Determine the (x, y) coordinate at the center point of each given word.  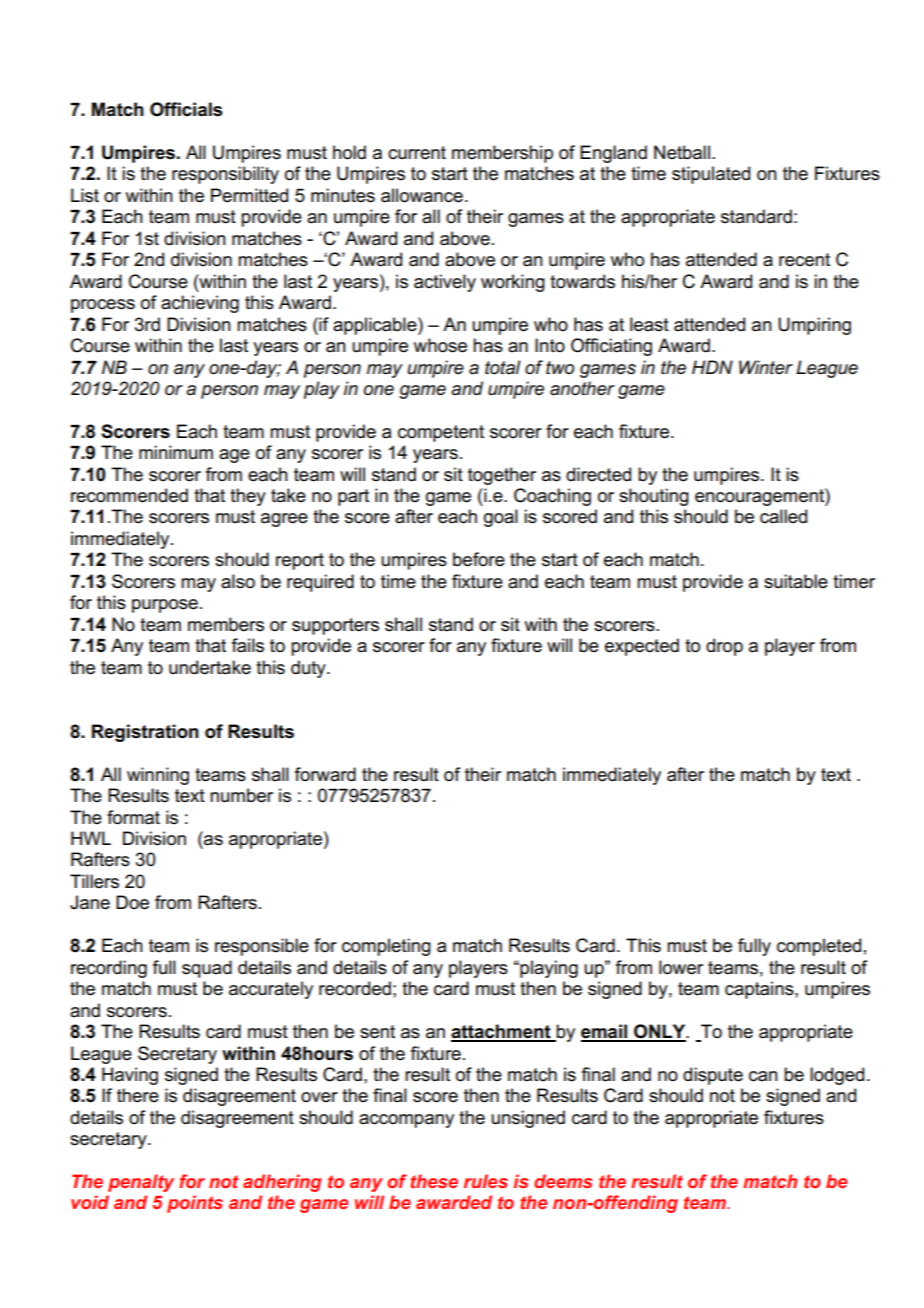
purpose (165, 606)
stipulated (711, 175)
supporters (335, 626)
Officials (186, 109)
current (417, 153)
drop (724, 647)
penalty (141, 1183)
